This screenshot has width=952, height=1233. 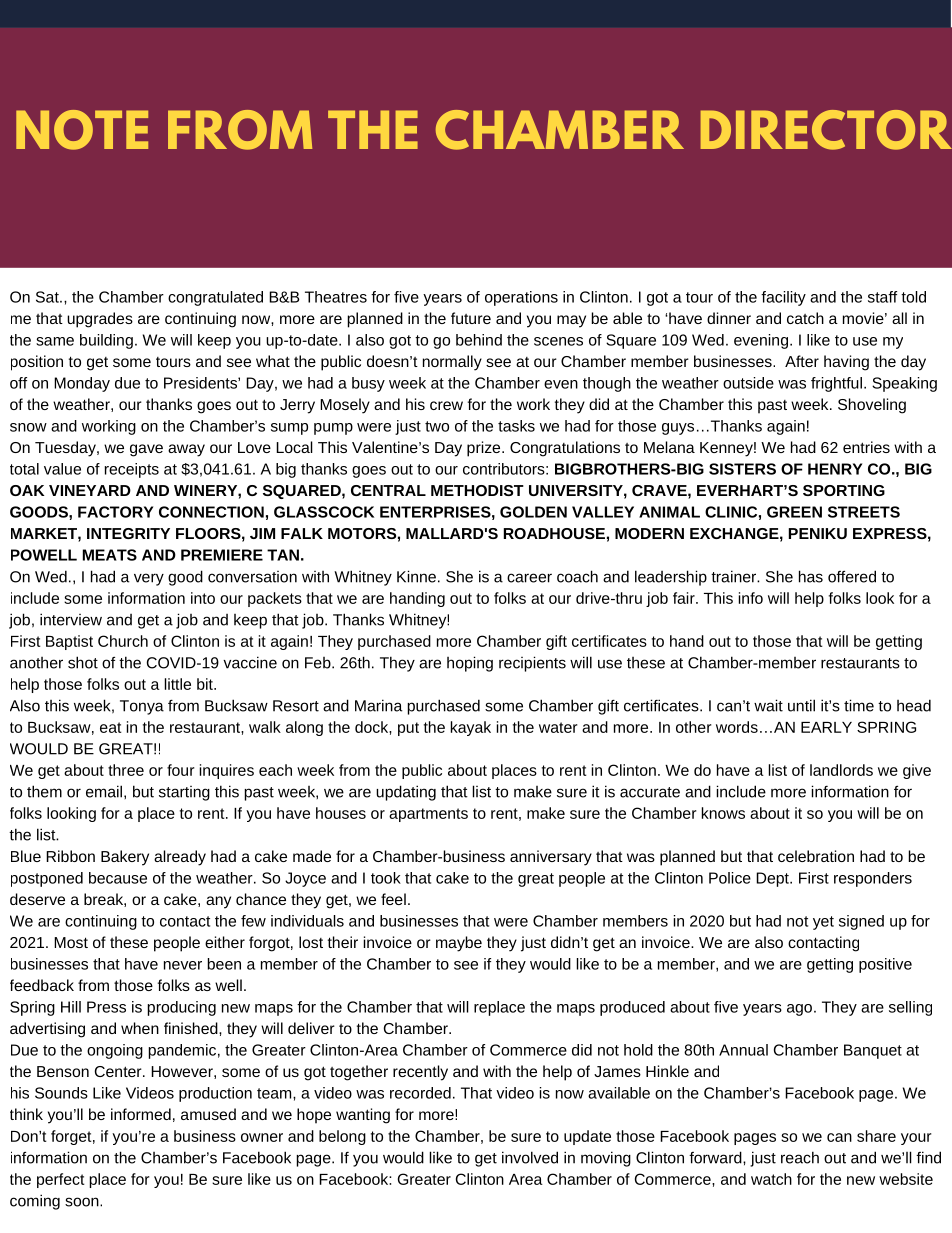 What do you see at coordinates (771, 1179) in the screenshot?
I see `watch` at bounding box center [771, 1179].
